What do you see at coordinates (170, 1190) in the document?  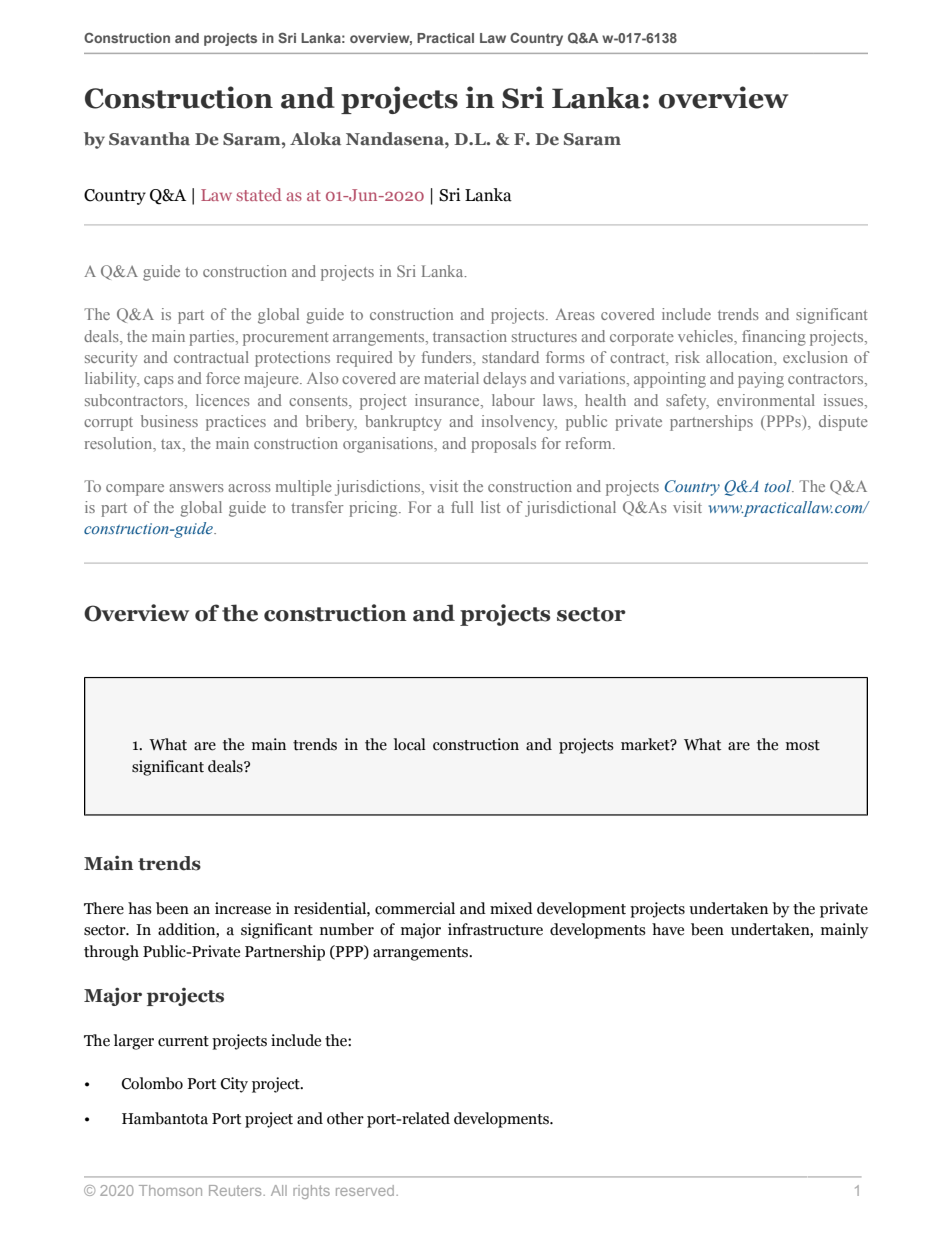 I see `Thomson` at bounding box center [170, 1190].
